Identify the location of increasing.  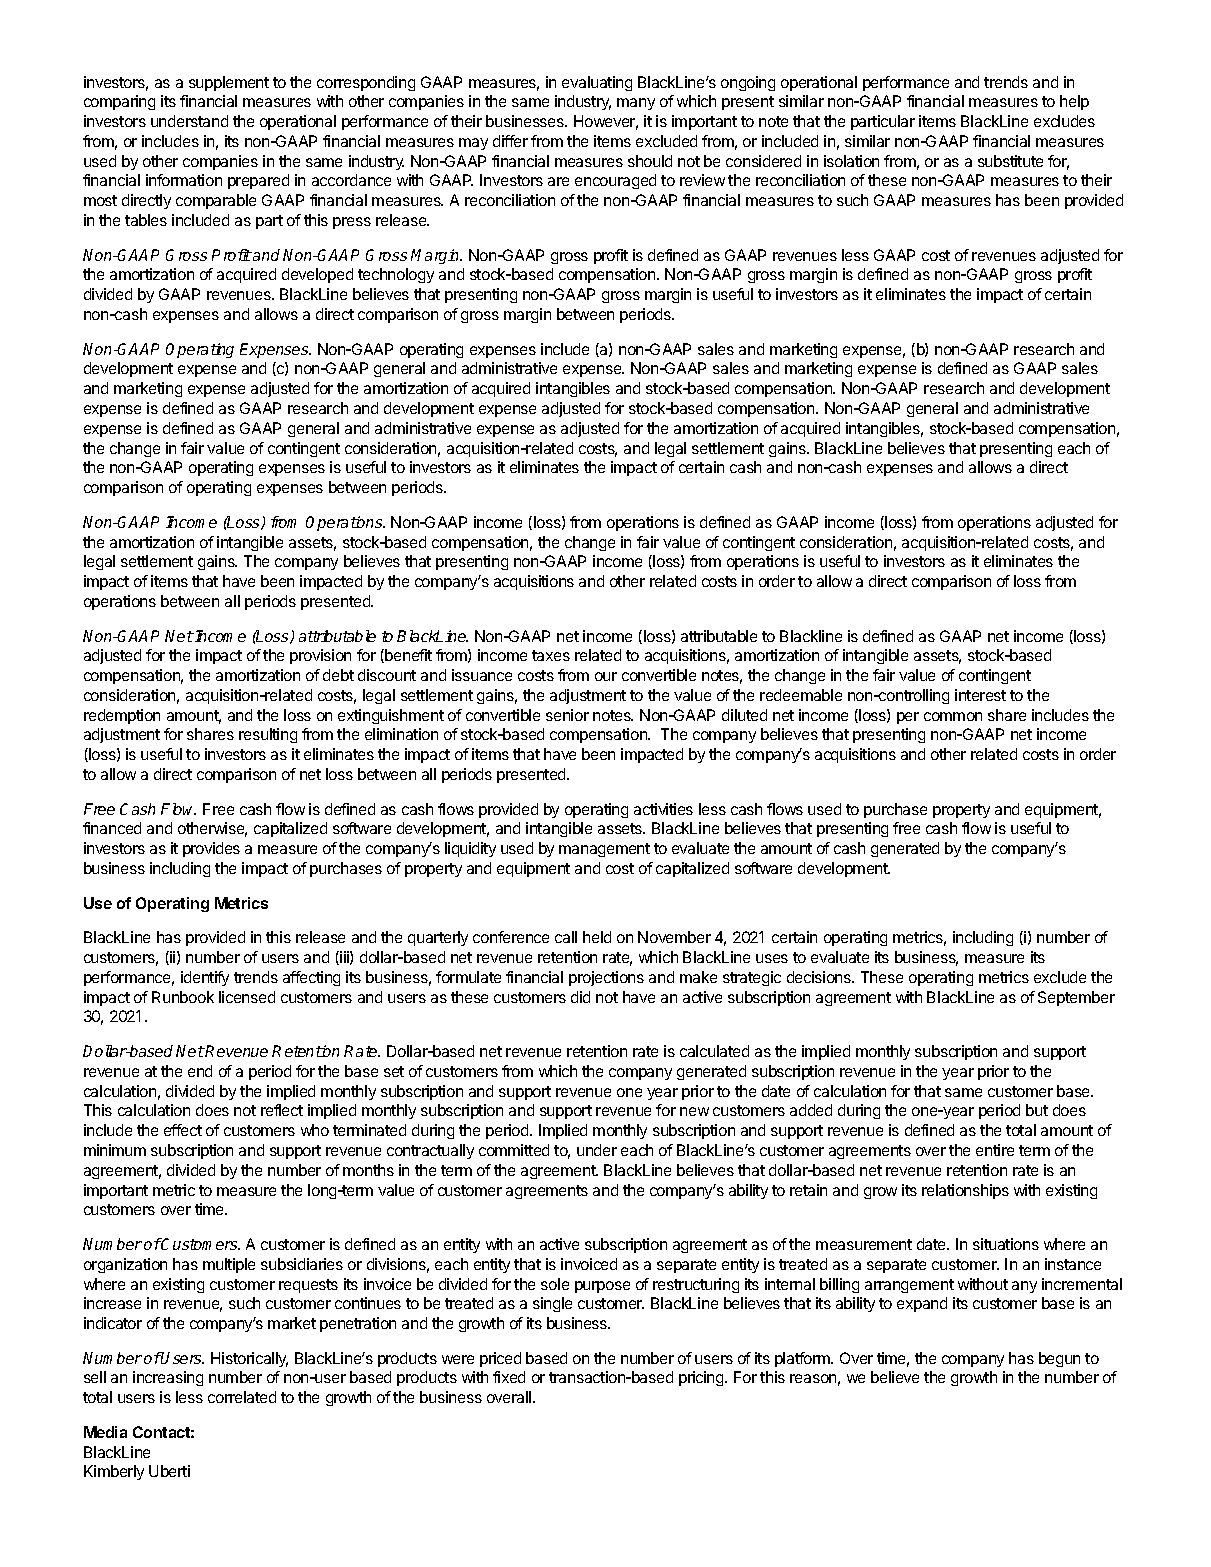
(168, 1378).
